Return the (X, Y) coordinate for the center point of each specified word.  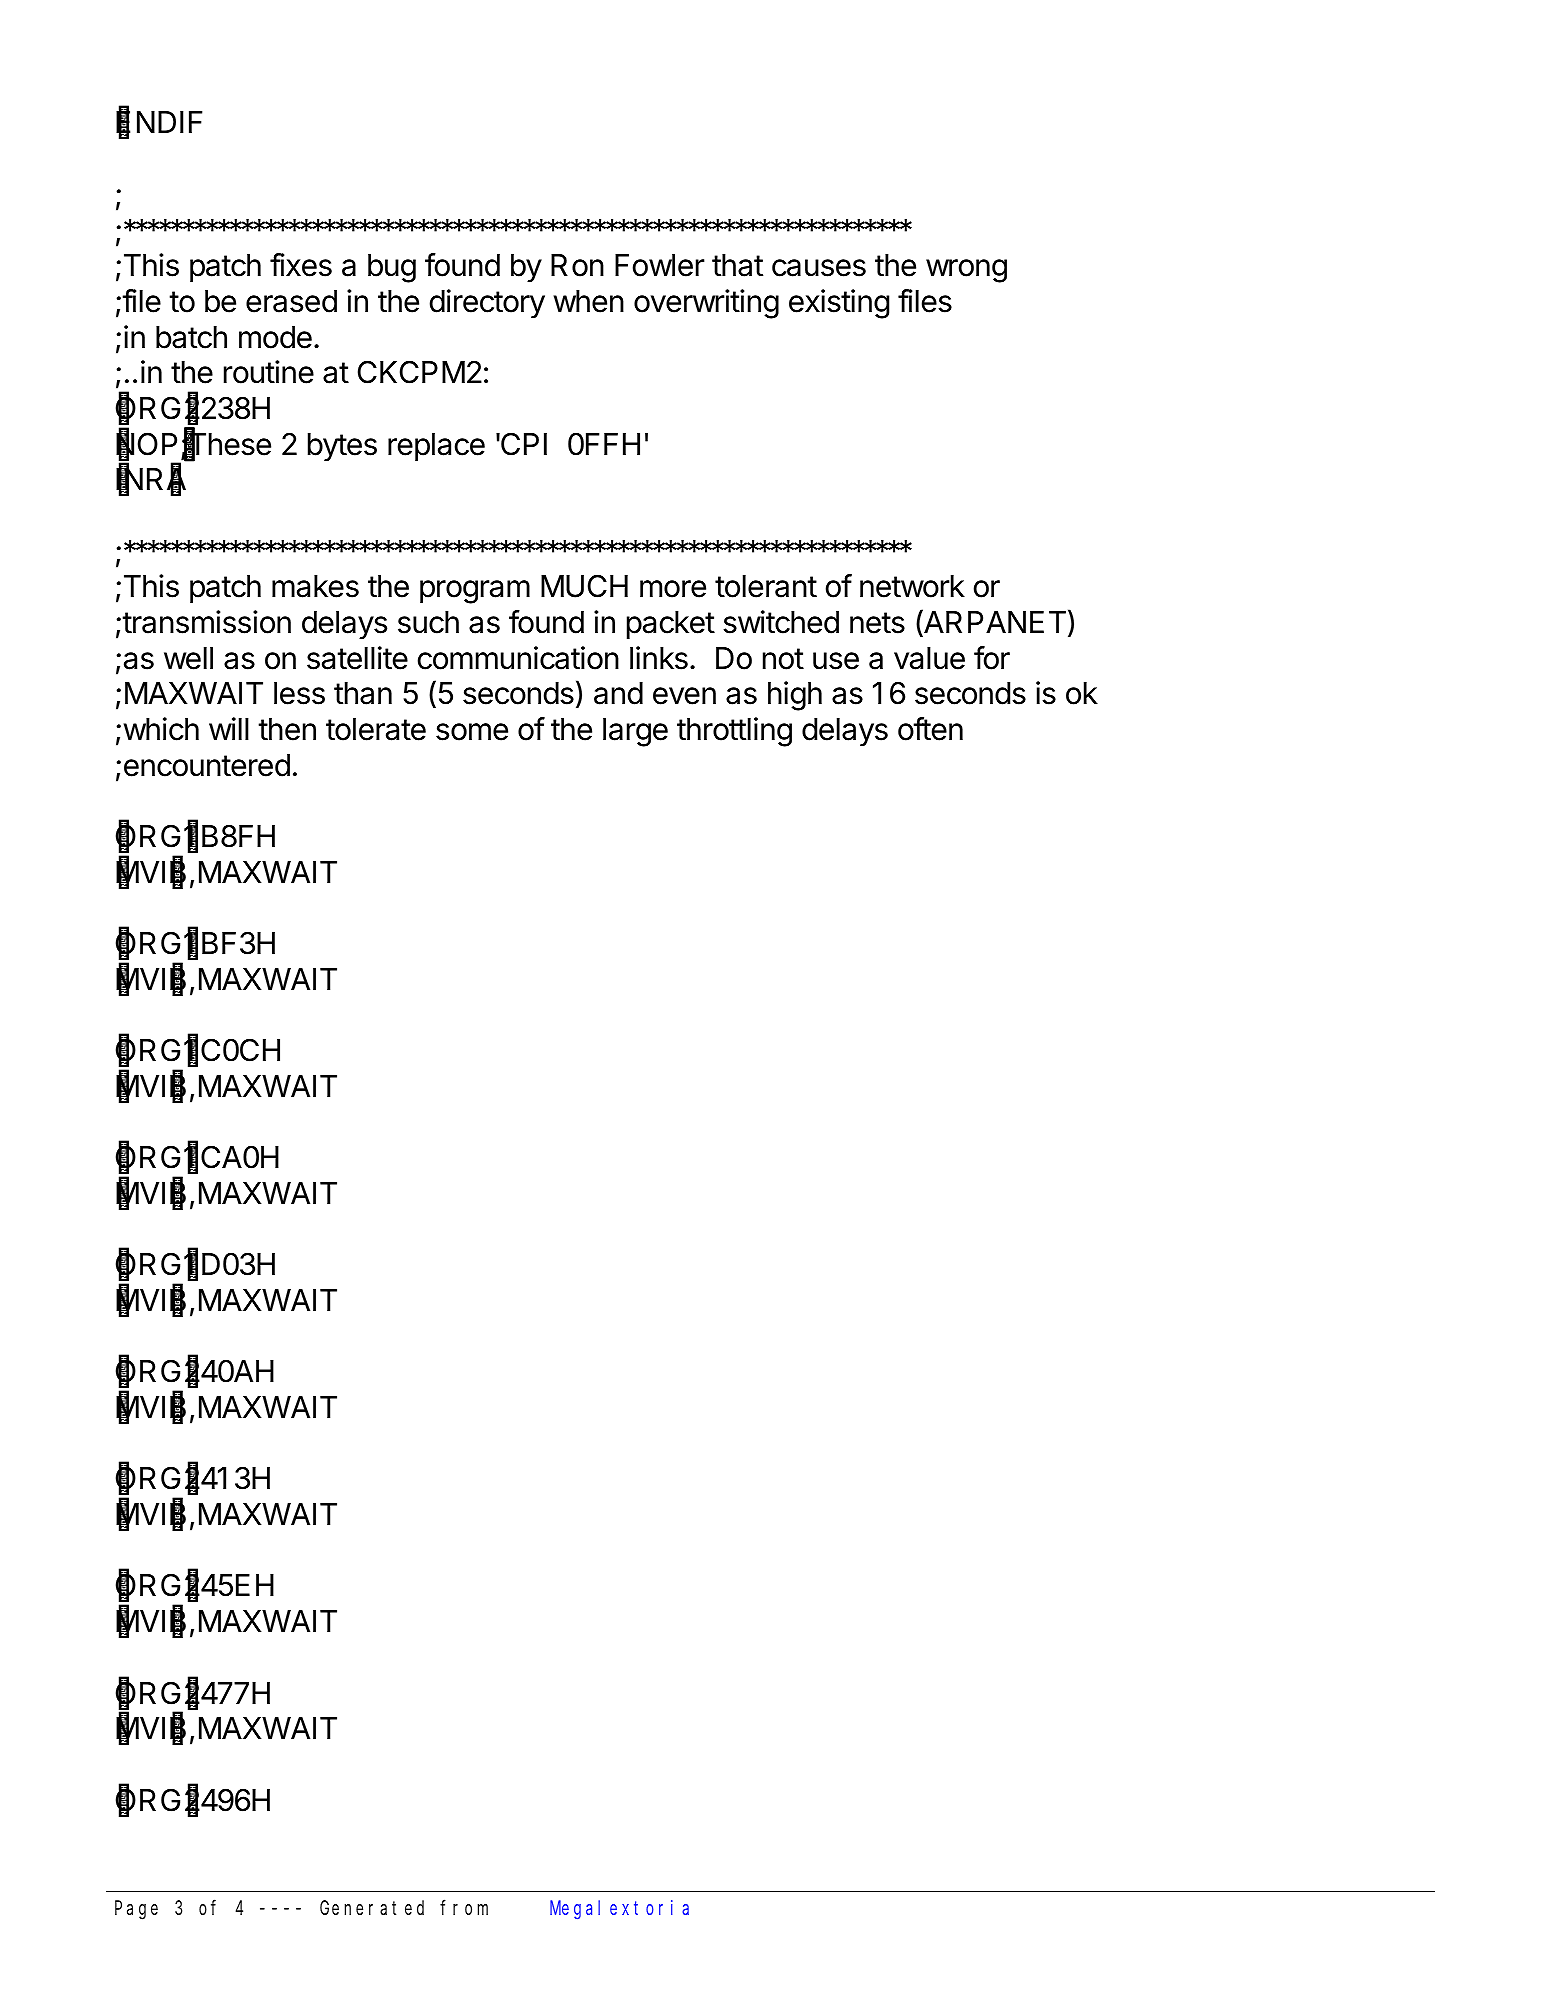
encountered (207, 765)
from (464, 1907)
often (930, 729)
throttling (734, 732)
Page (136, 1910)
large (635, 732)
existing (839, 304)
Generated (372, 1907)
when (588, 301)
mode (275, 337)
